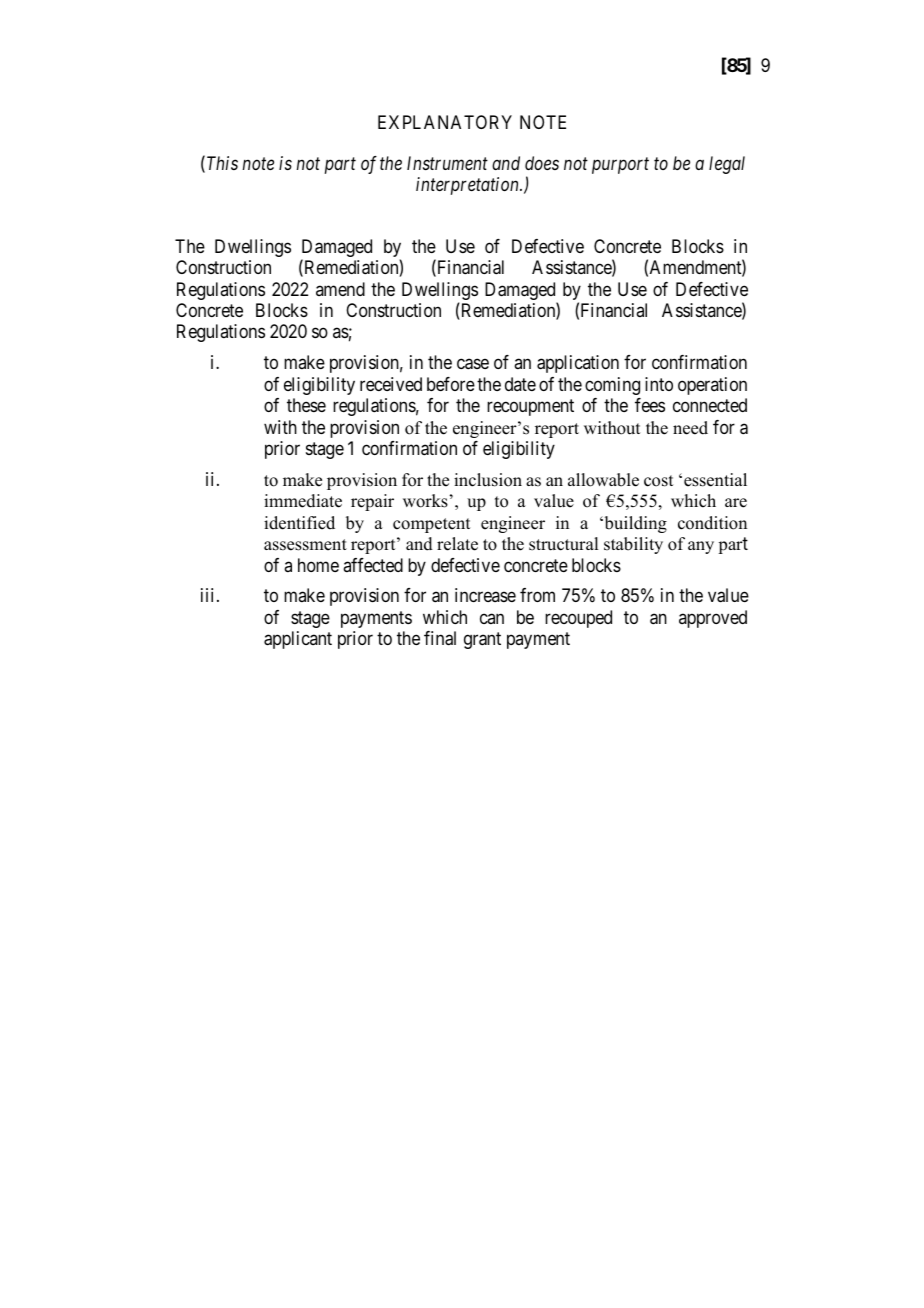  What do you see at coordinates (451, 384) in the document?
I see `before` at bounding box center [451, 384].
